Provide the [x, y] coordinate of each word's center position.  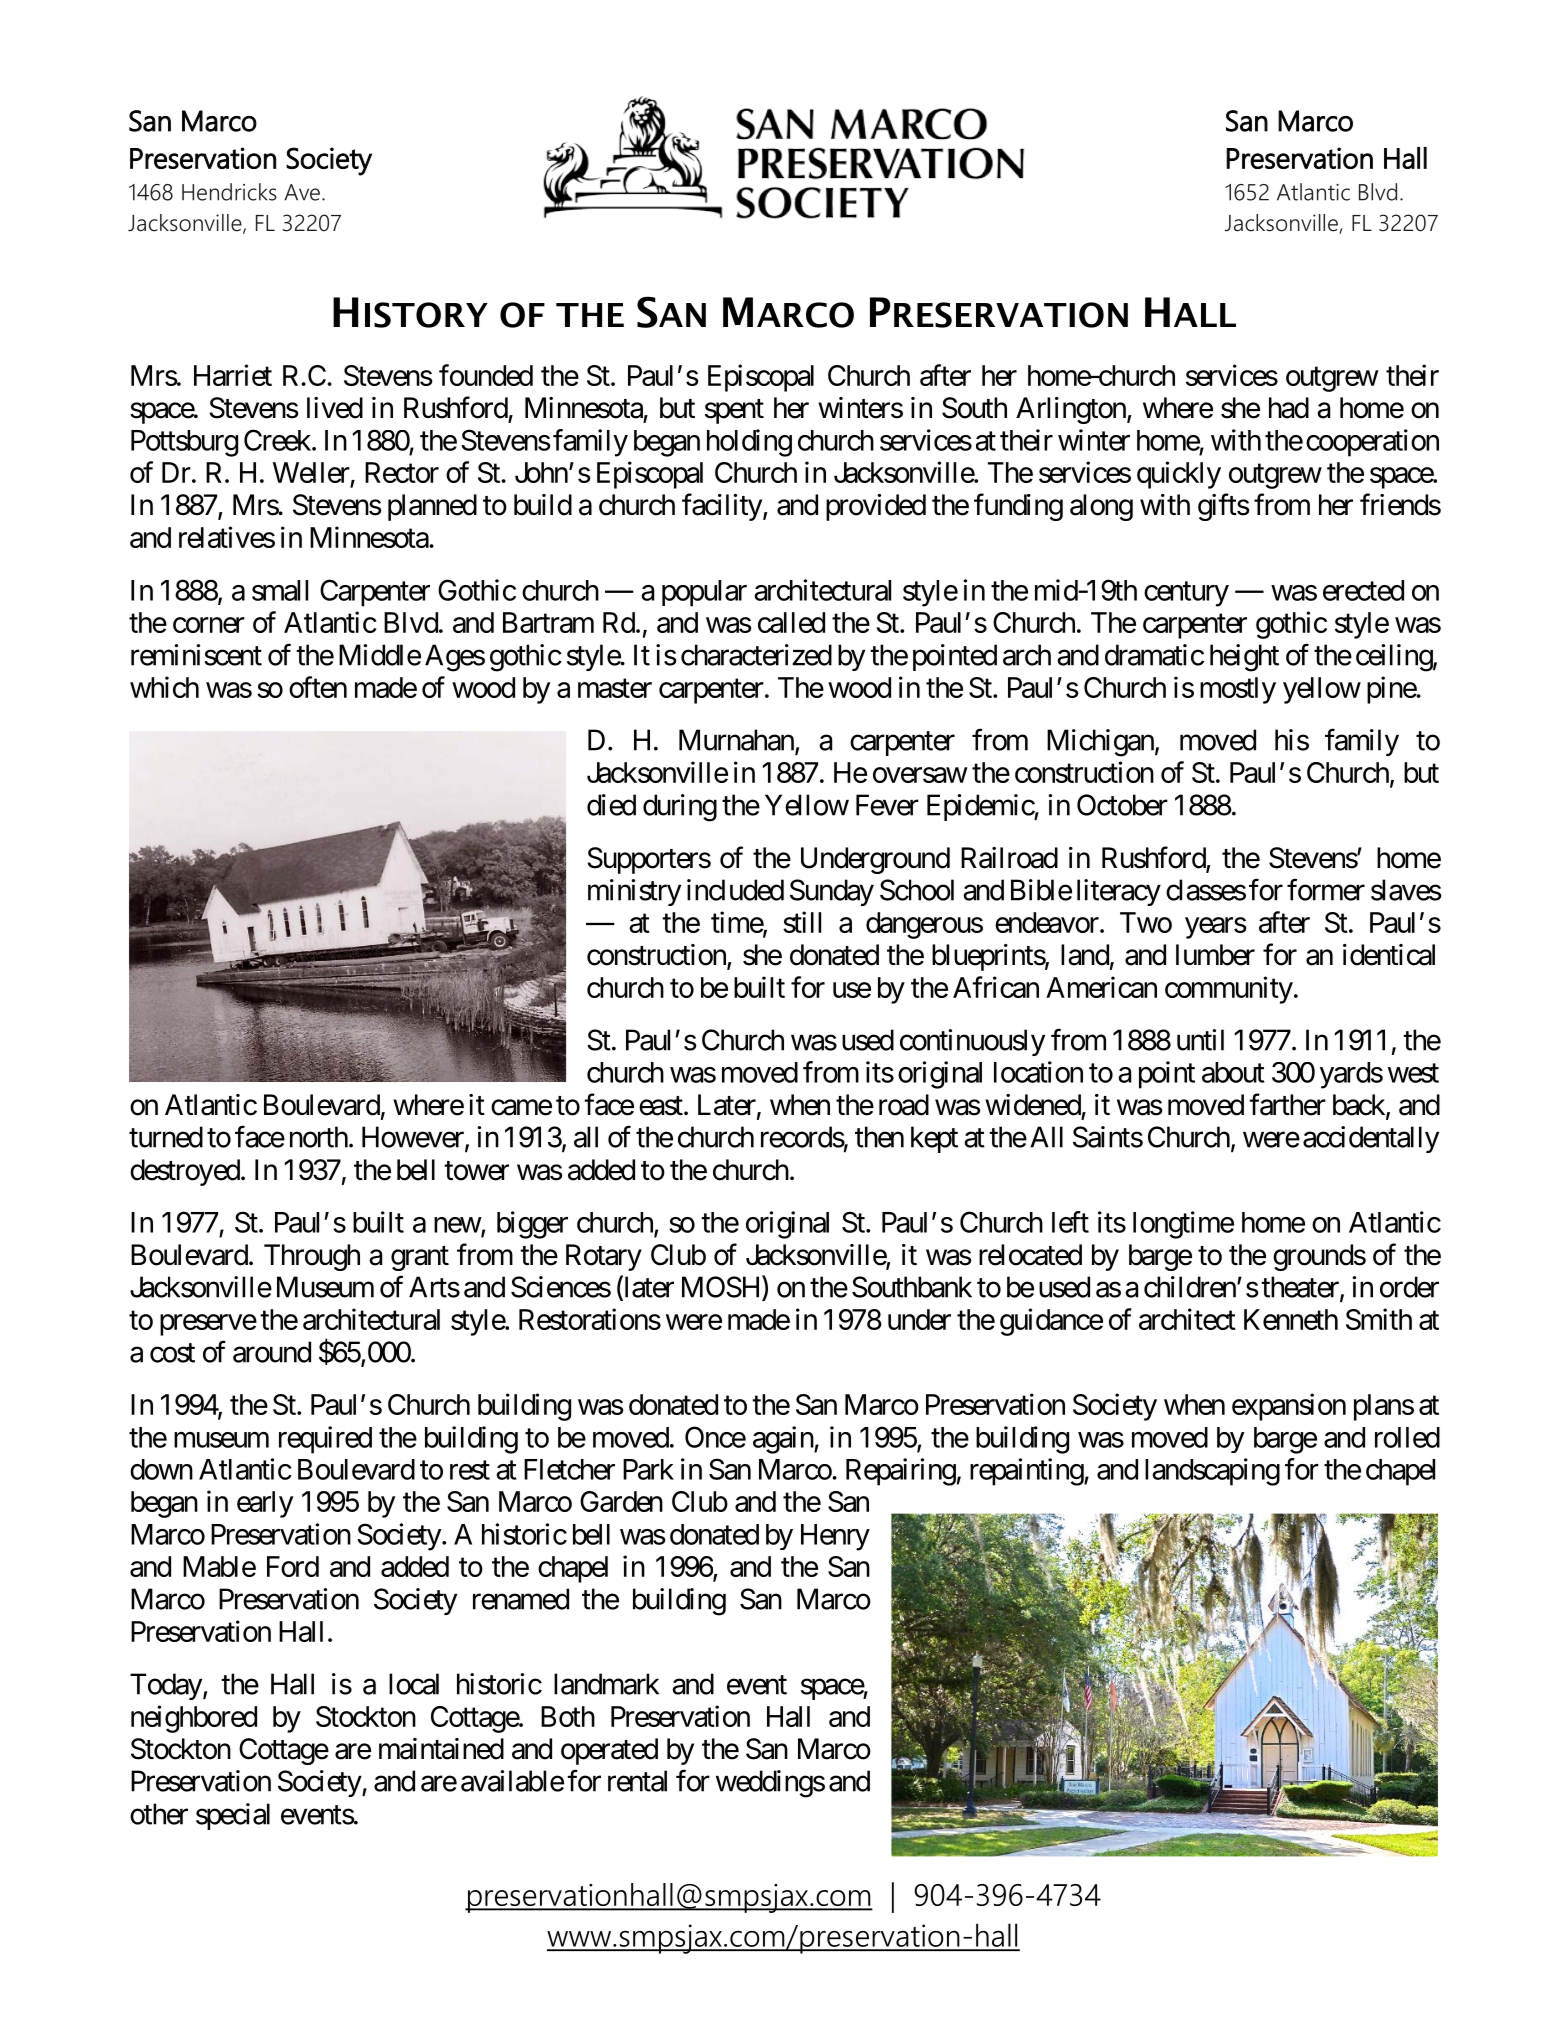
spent [734, 411]
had [1289, 408]
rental [637, 1781]
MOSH [722, 1288]
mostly [1238, 690]
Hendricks [229, 192]
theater [1301, 1288]
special [233, 1816]
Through [312, 1257]
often [318, 687]
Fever [887, 805]
